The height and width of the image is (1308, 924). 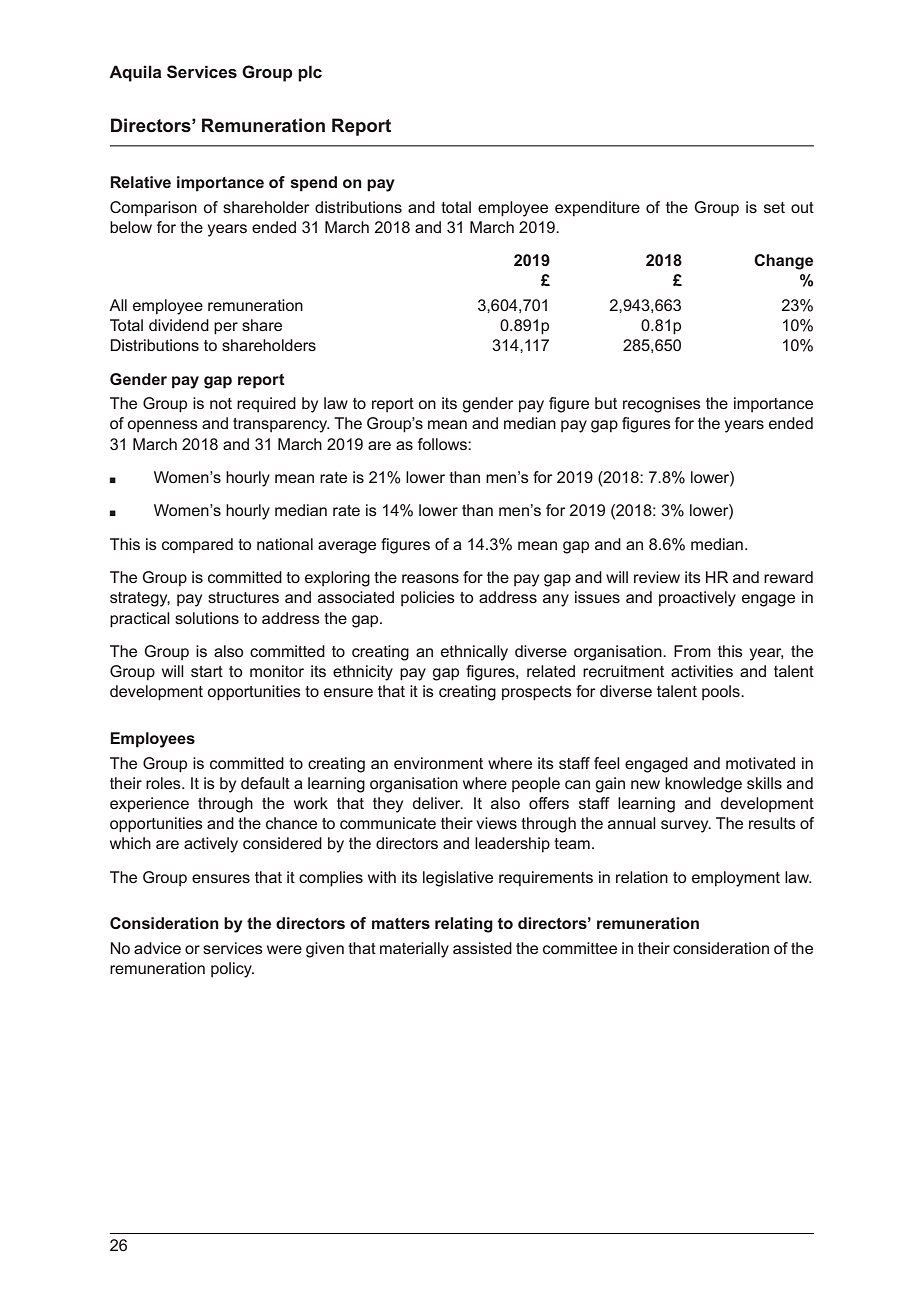 I want to click on compared, so click(x=197, y=546).
